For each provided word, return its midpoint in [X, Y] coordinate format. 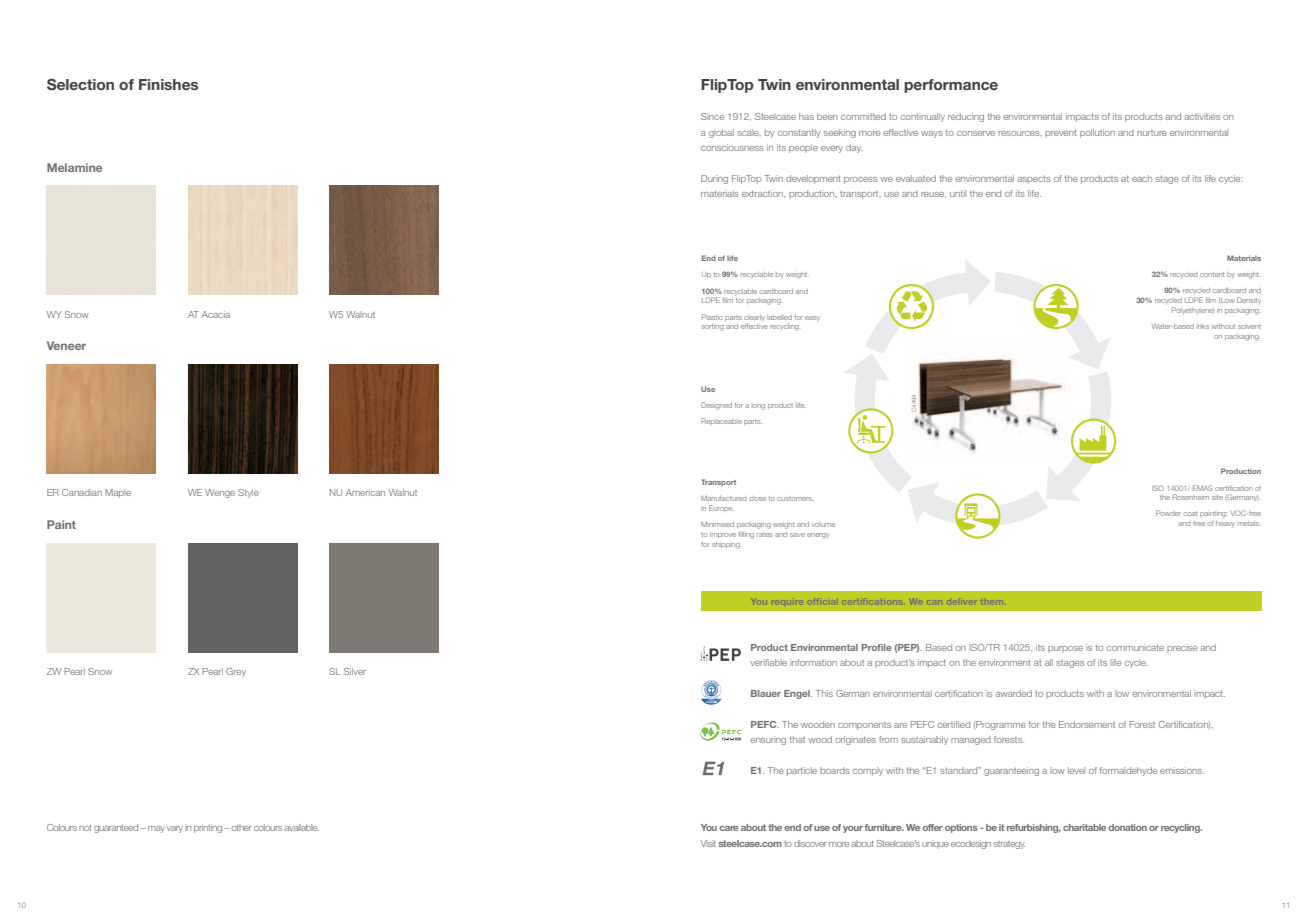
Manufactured [723, 498]
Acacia [216, 314]
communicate [1135, 647]
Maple [118, 493]
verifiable [768, 662]
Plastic [712, 317]
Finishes [168, 84]
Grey [236, 672]
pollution [1097, 133]
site [1217, 497]
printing [208, 828]
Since [712, 116]
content [1212, 274]
